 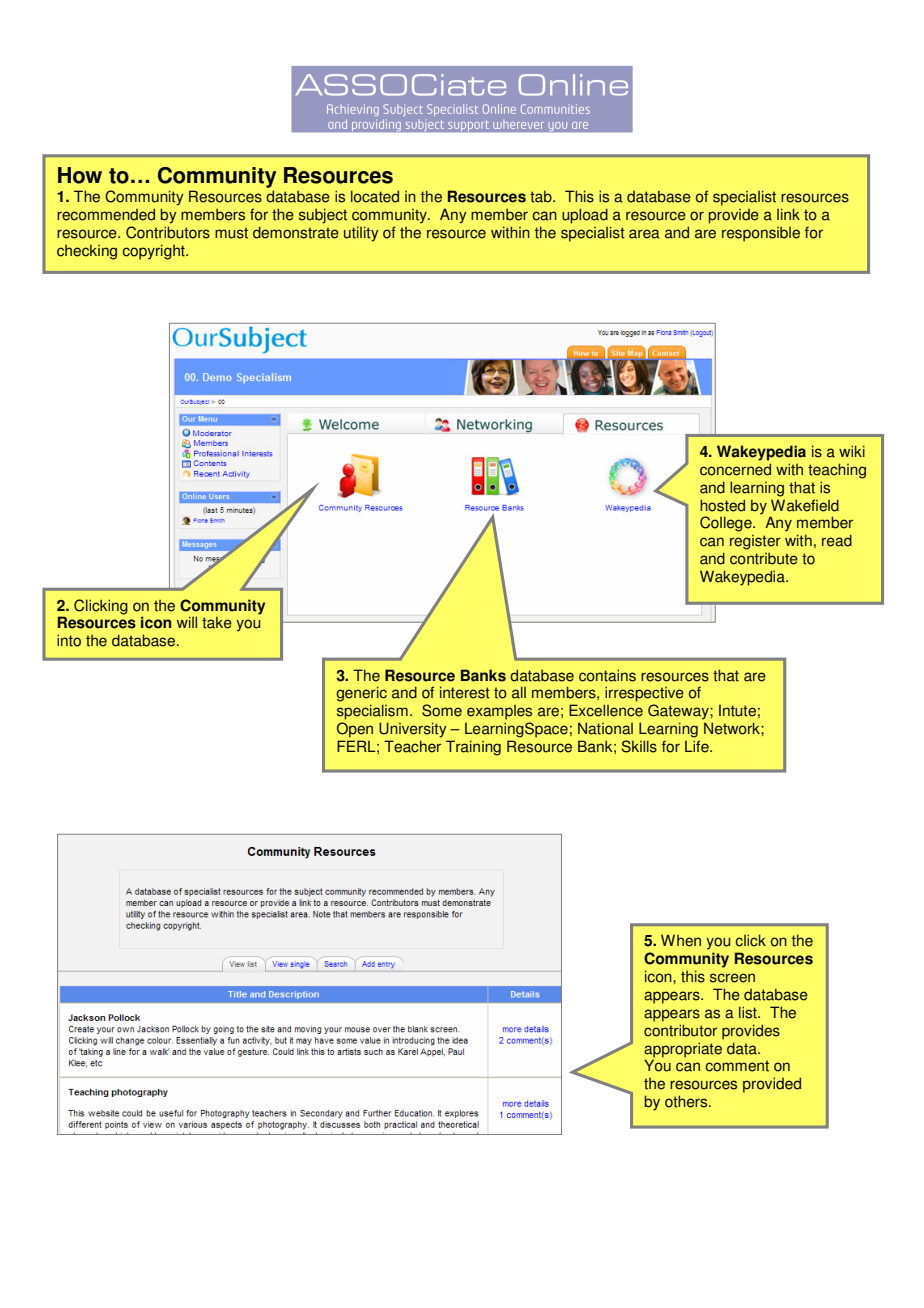 What do you see at coordinates (852, 451) in the page?
I see `wiki` at bounding box center [852, 451].
